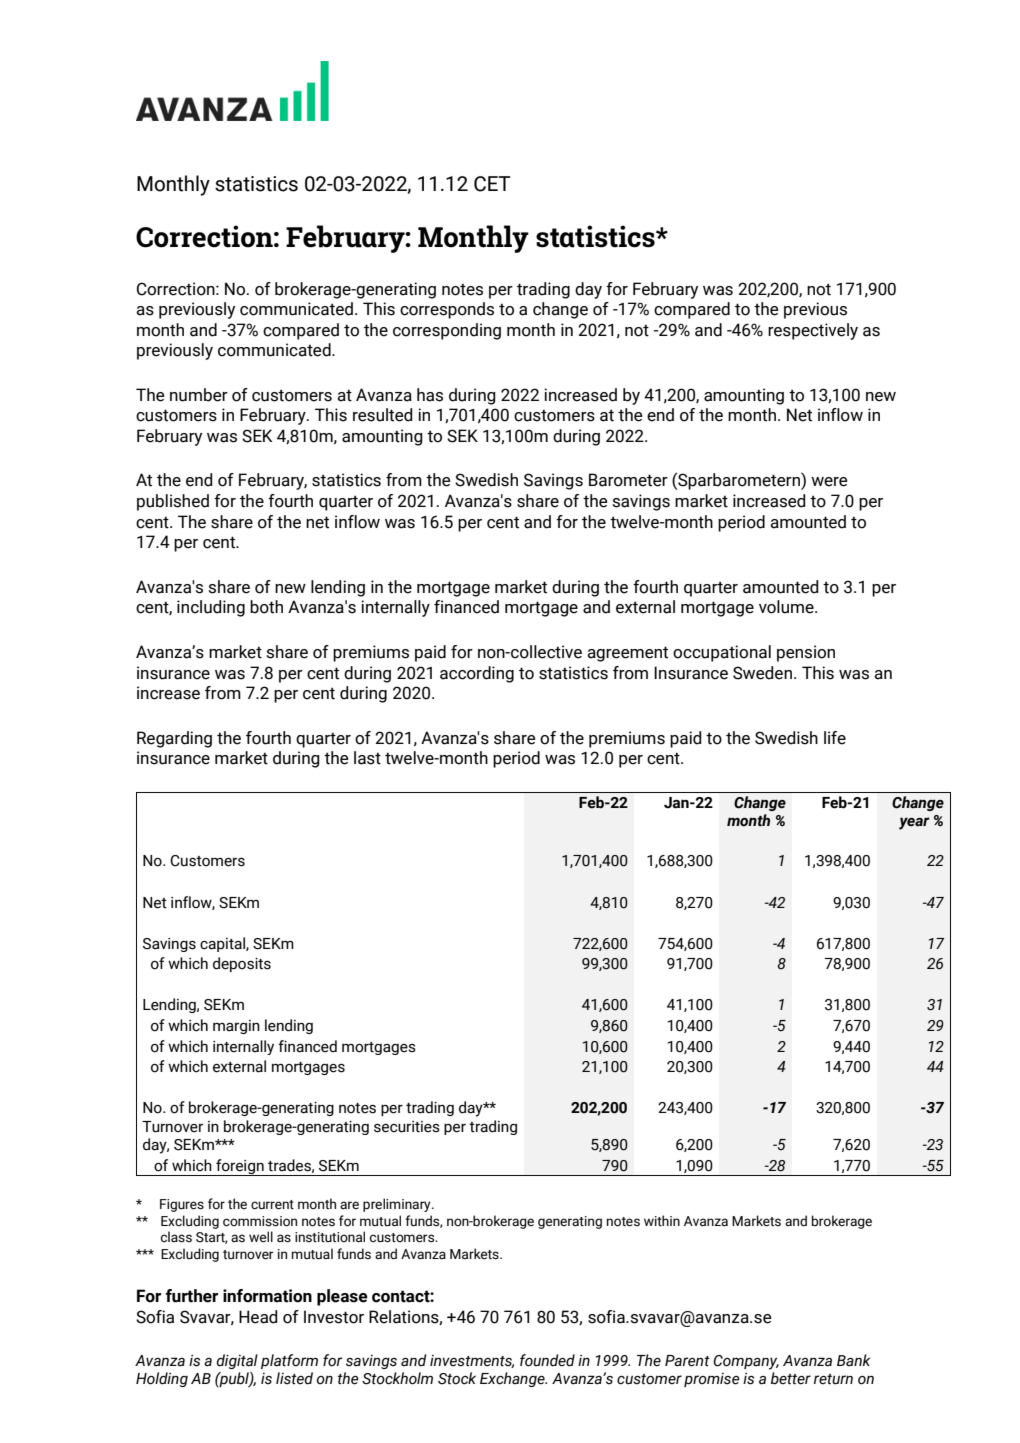 Image resolution: width=1020 pixels, height=1443 pixels. What do you see at coordinates (492, 184) in the screenshot?
I see `CET` at bounding box center [492, 184].
